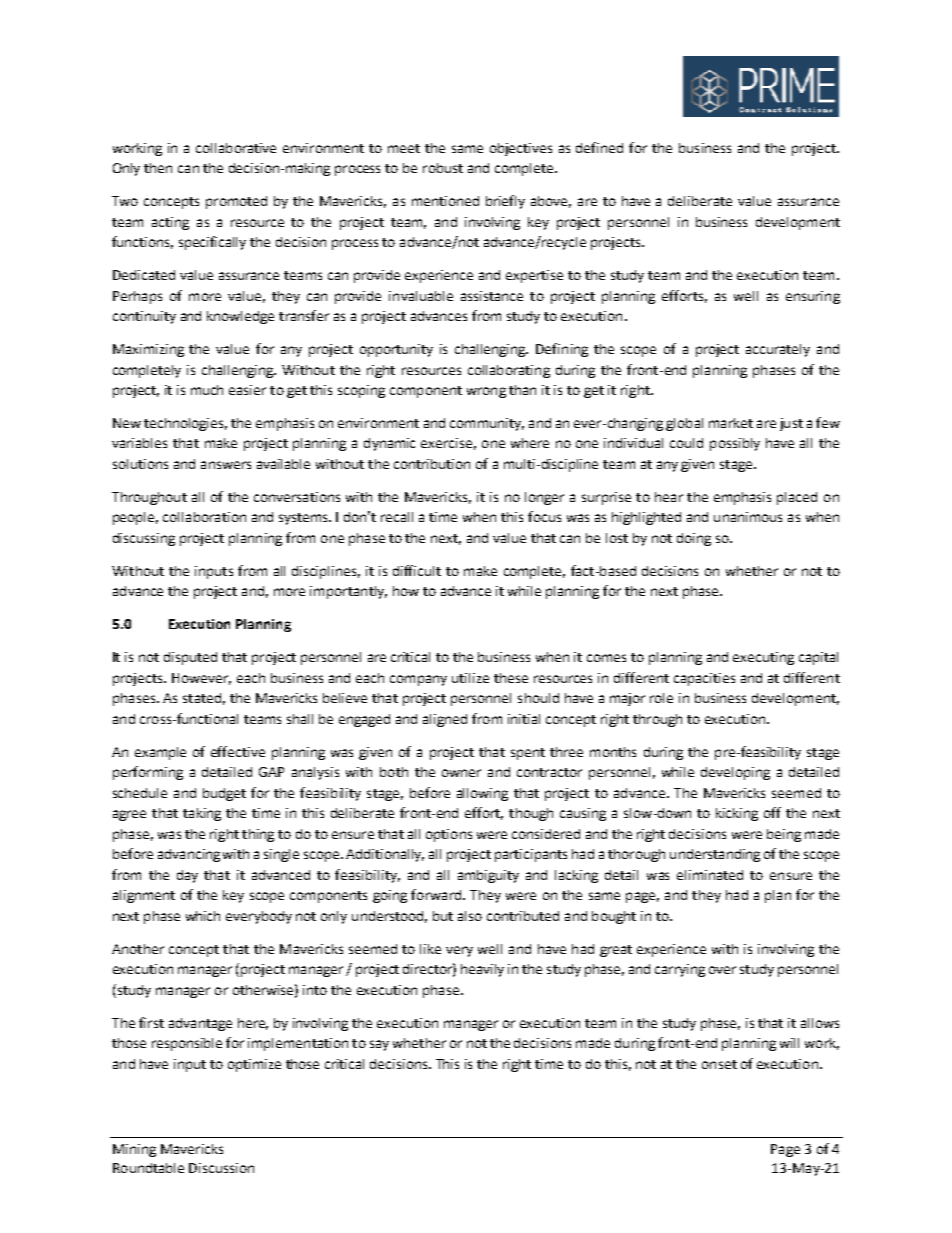 The image size is (952, 1233). I want to click on defined, so click(599, 147).
